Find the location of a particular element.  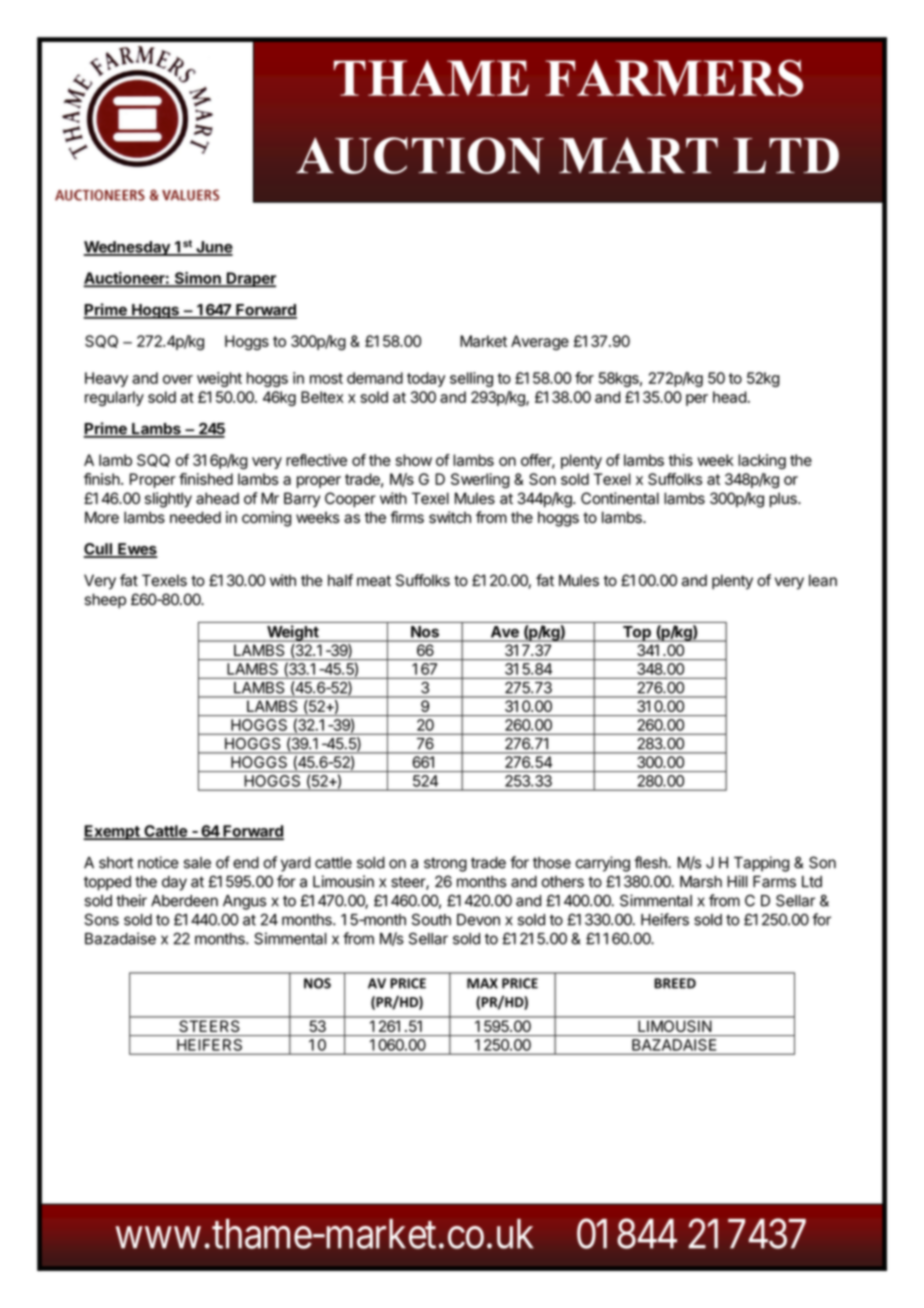

over is located at coordinates (178, 379).
